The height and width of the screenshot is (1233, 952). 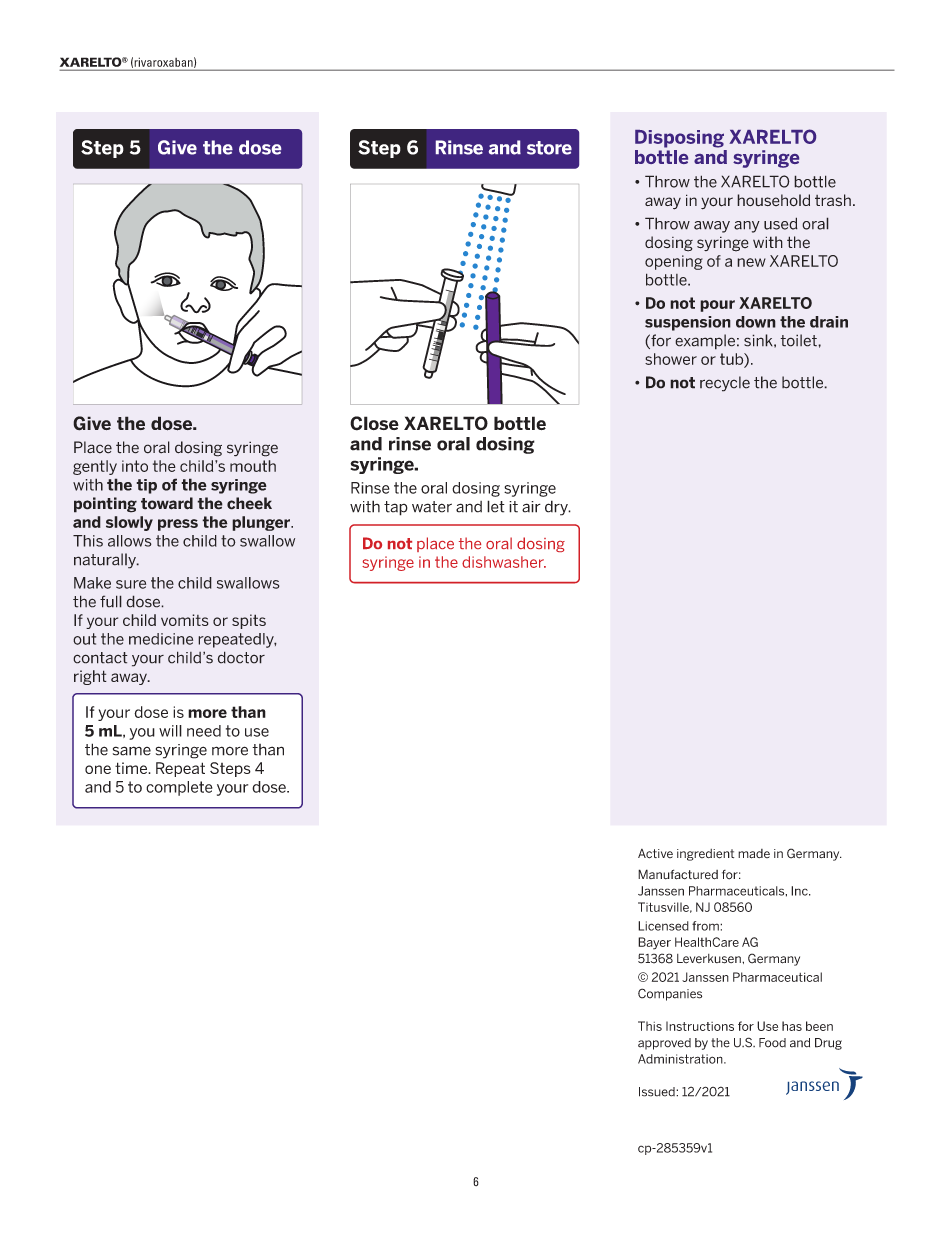 What do you see at coordinates (185, 620) in the screenshot?
I see `vomits` at bounding box center [185, 620].
